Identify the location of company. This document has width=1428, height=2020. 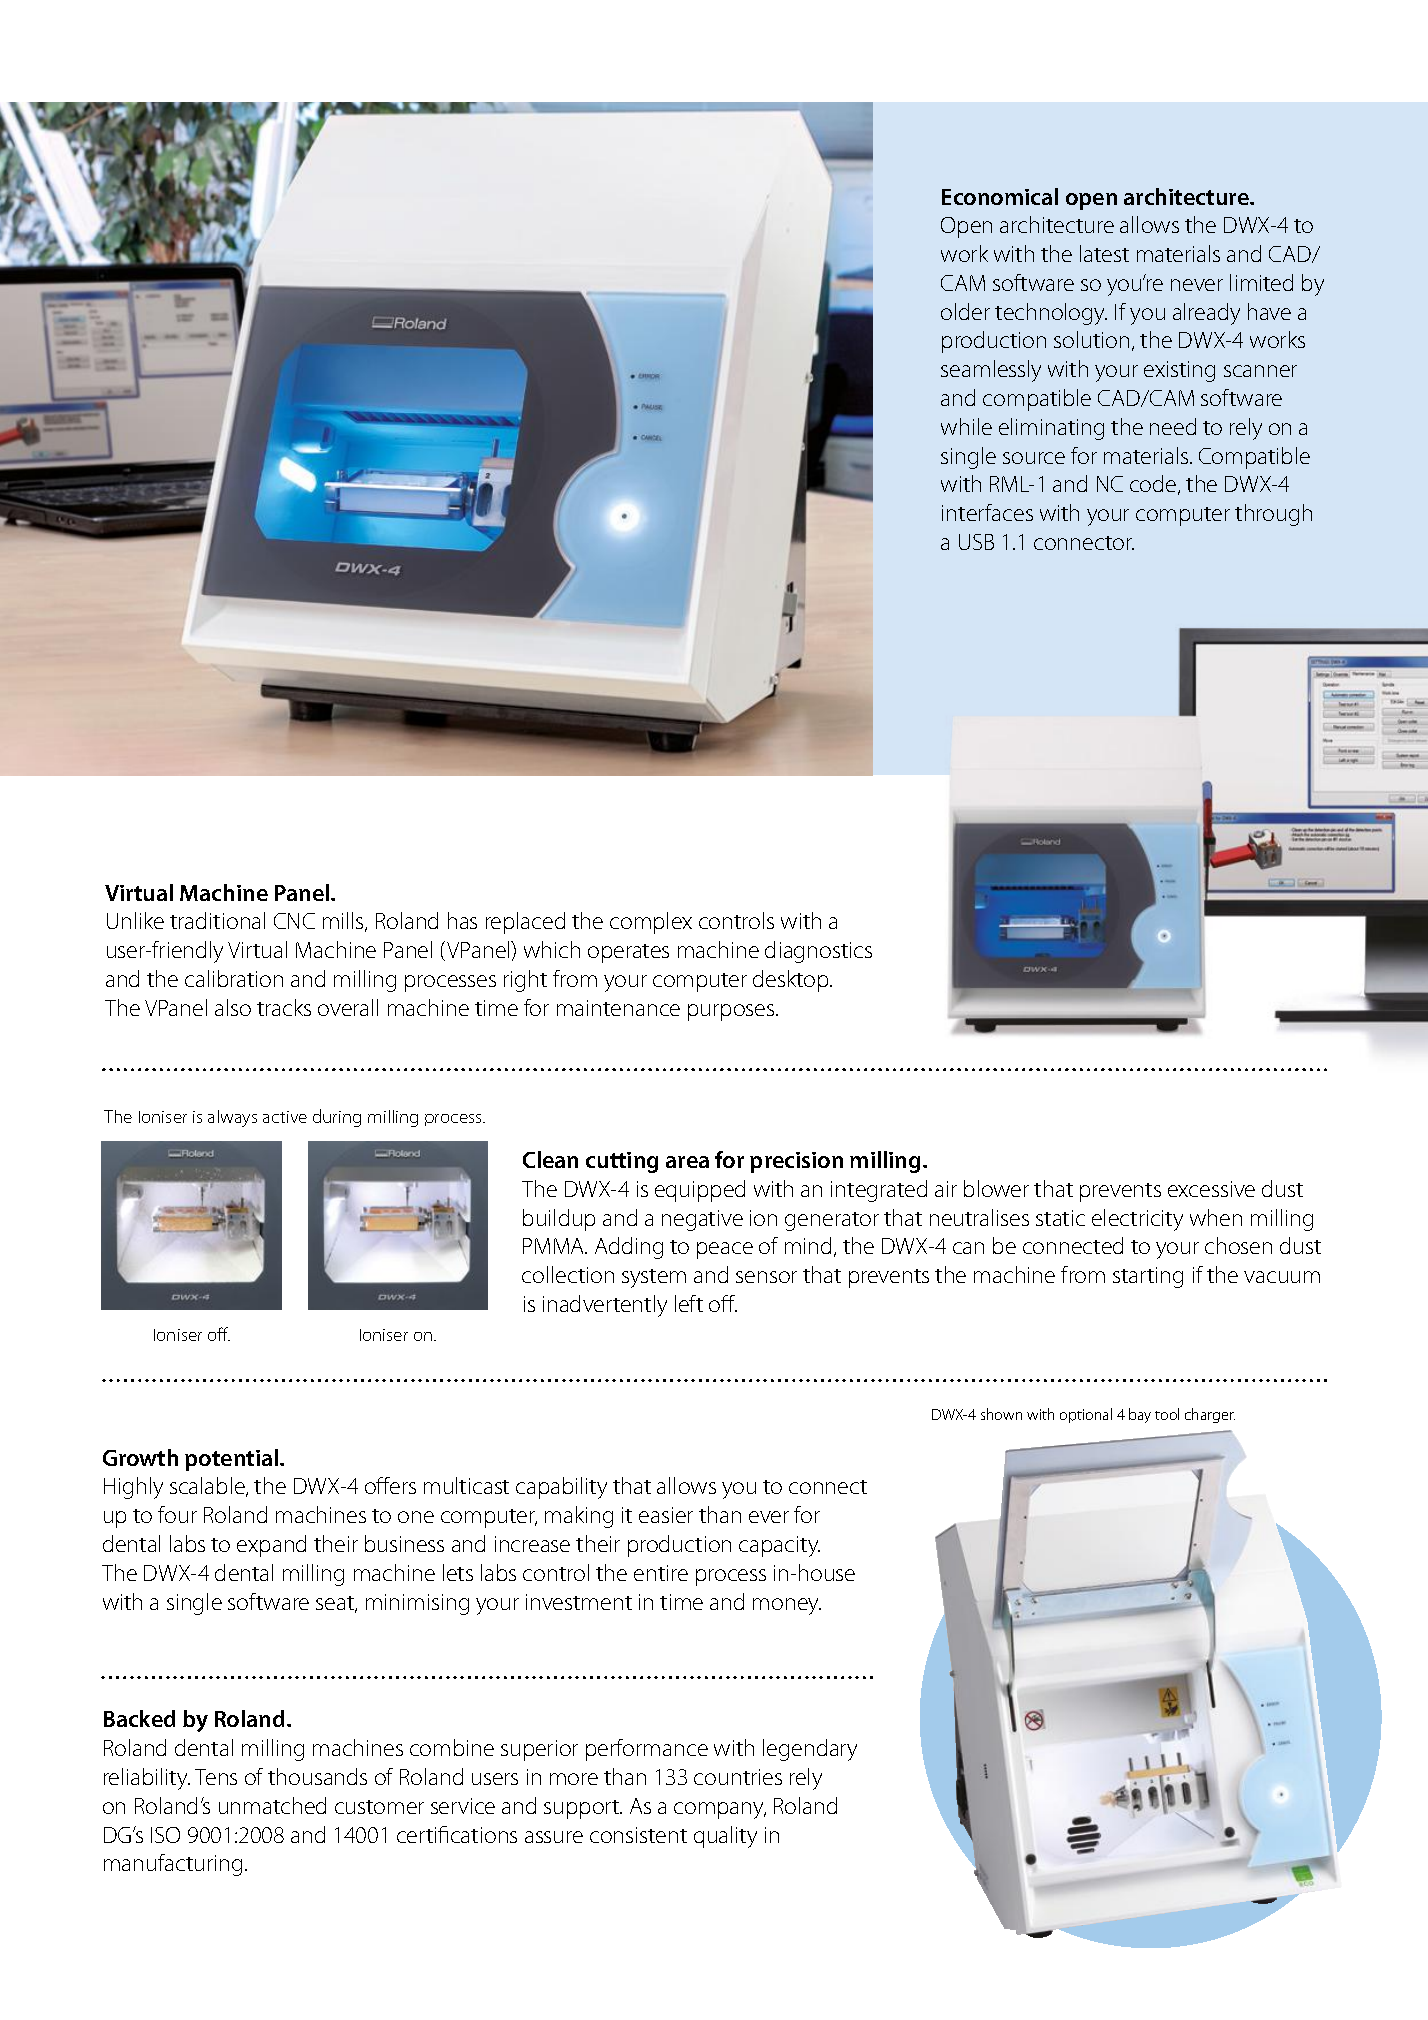
(720, 1810).
